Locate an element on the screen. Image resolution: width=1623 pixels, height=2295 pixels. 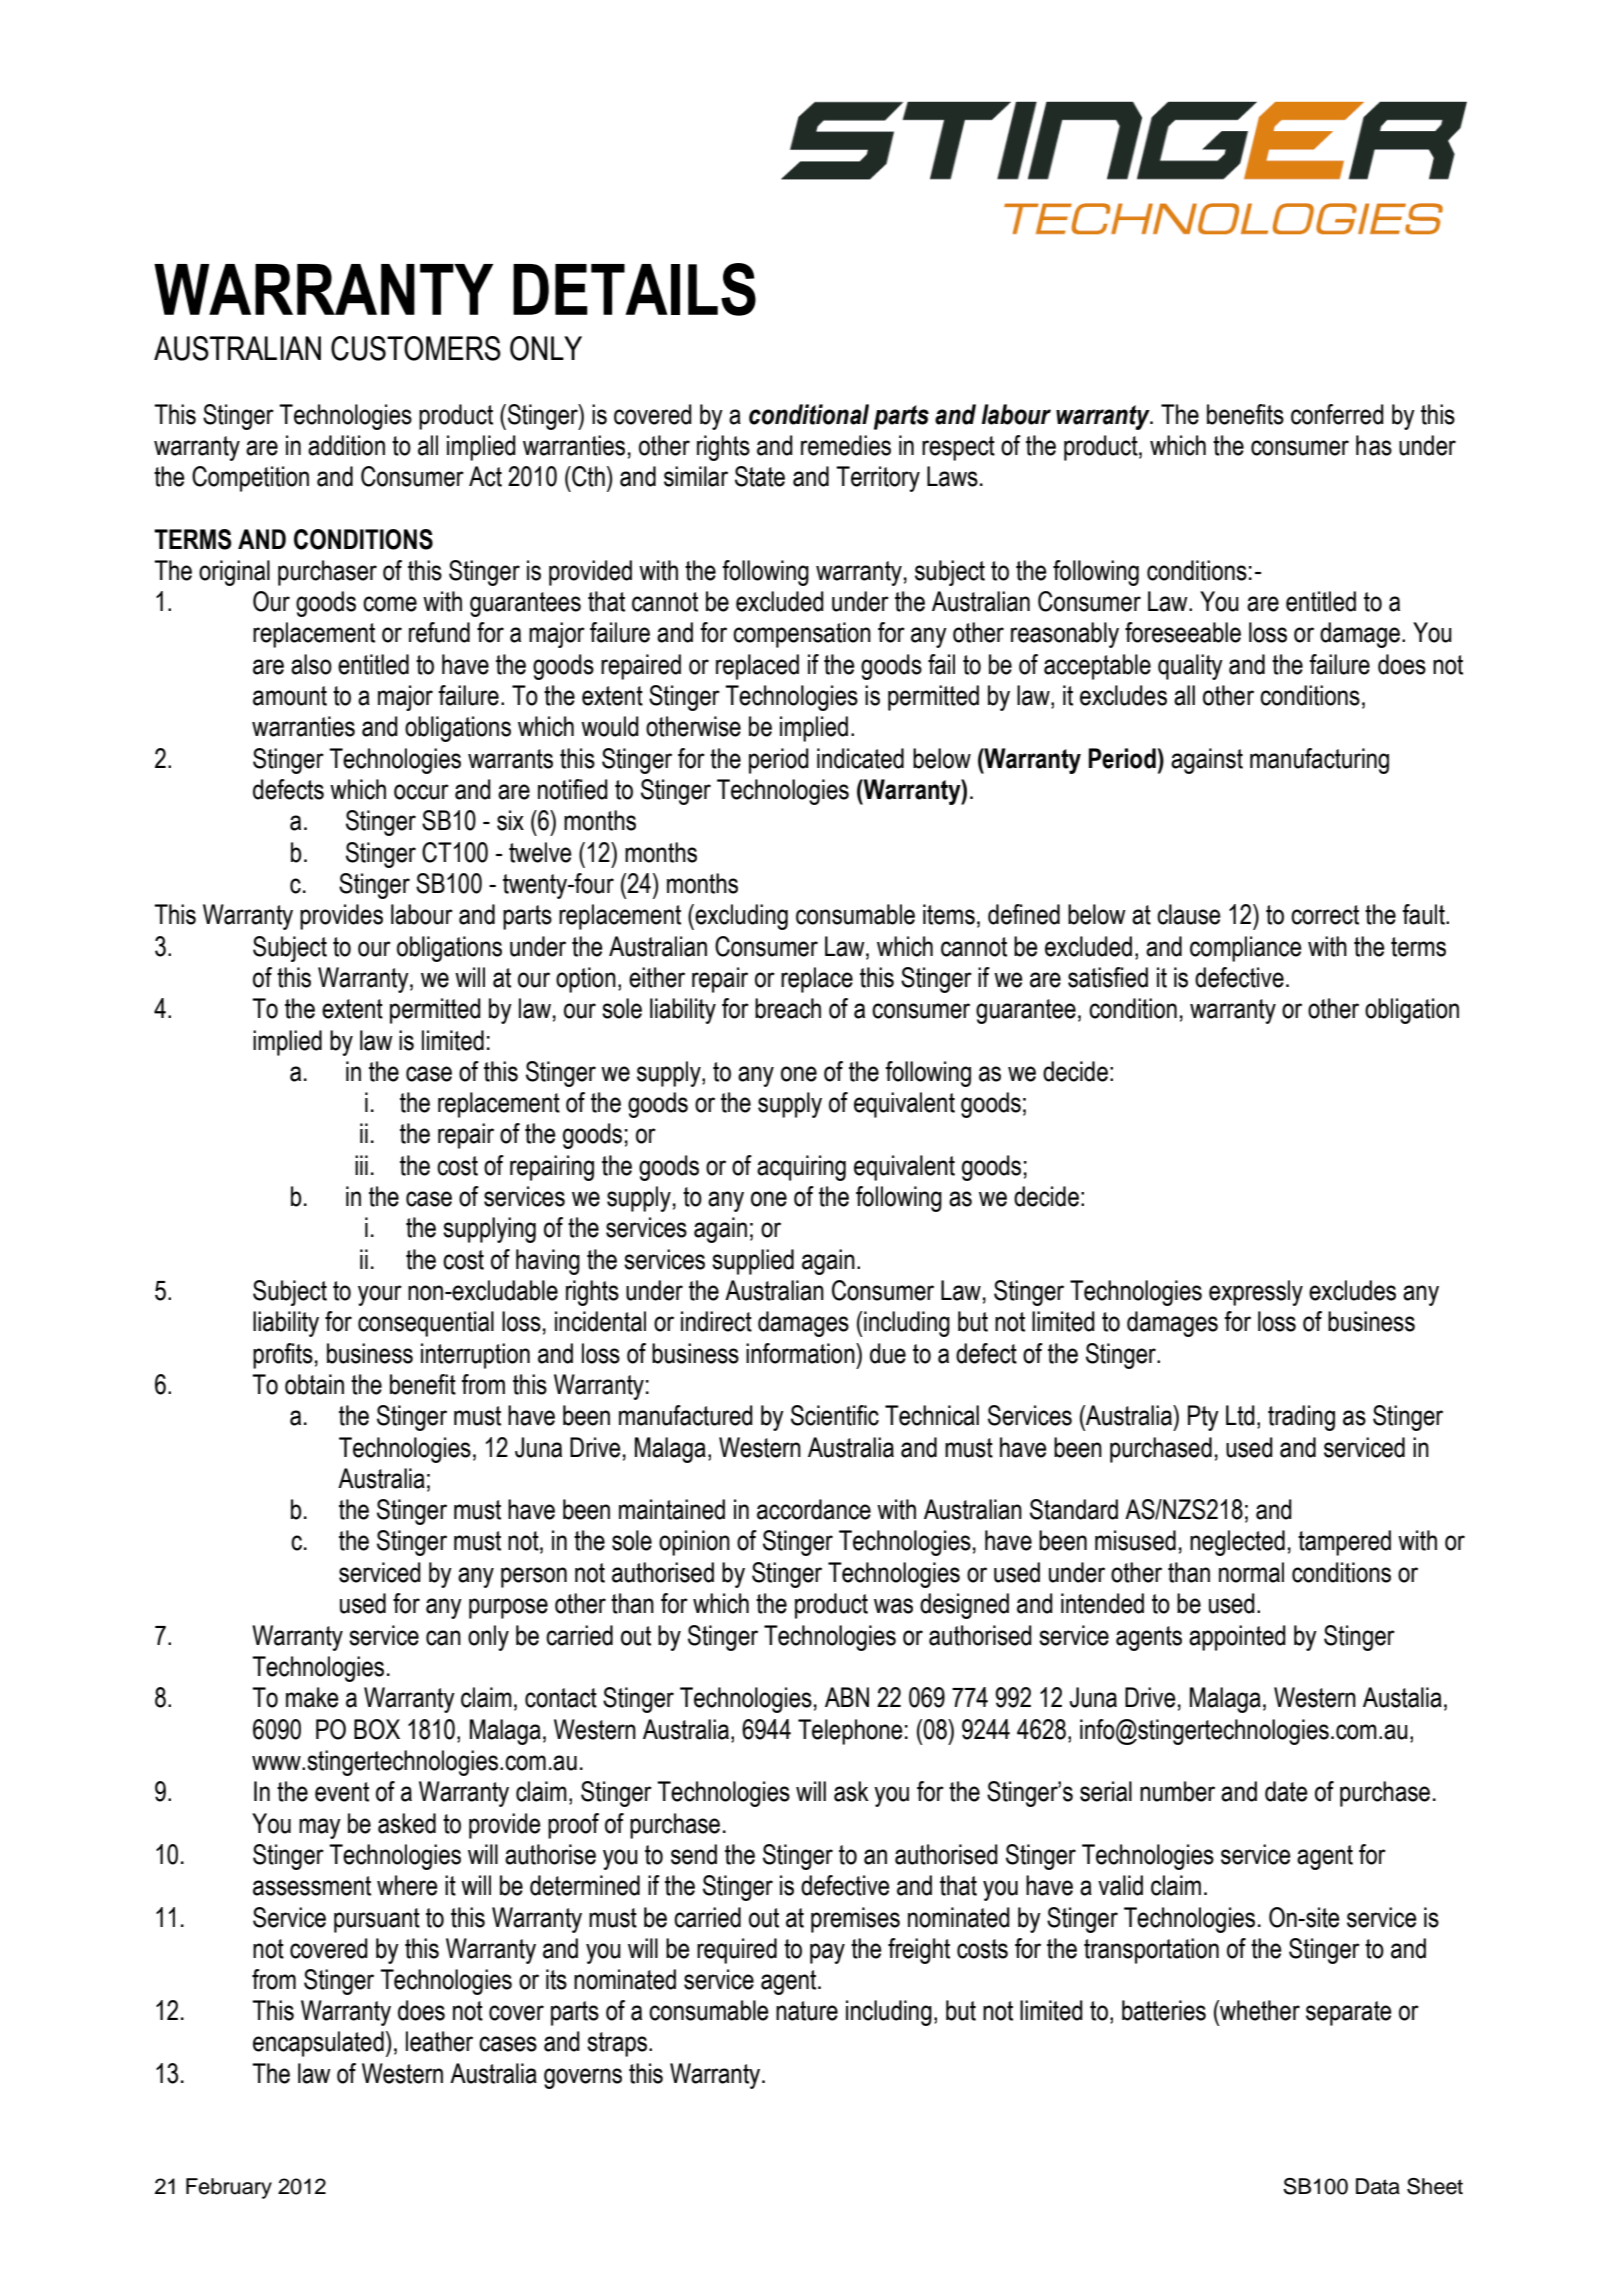
encapsulated is located at coordinates (318, 2044).
